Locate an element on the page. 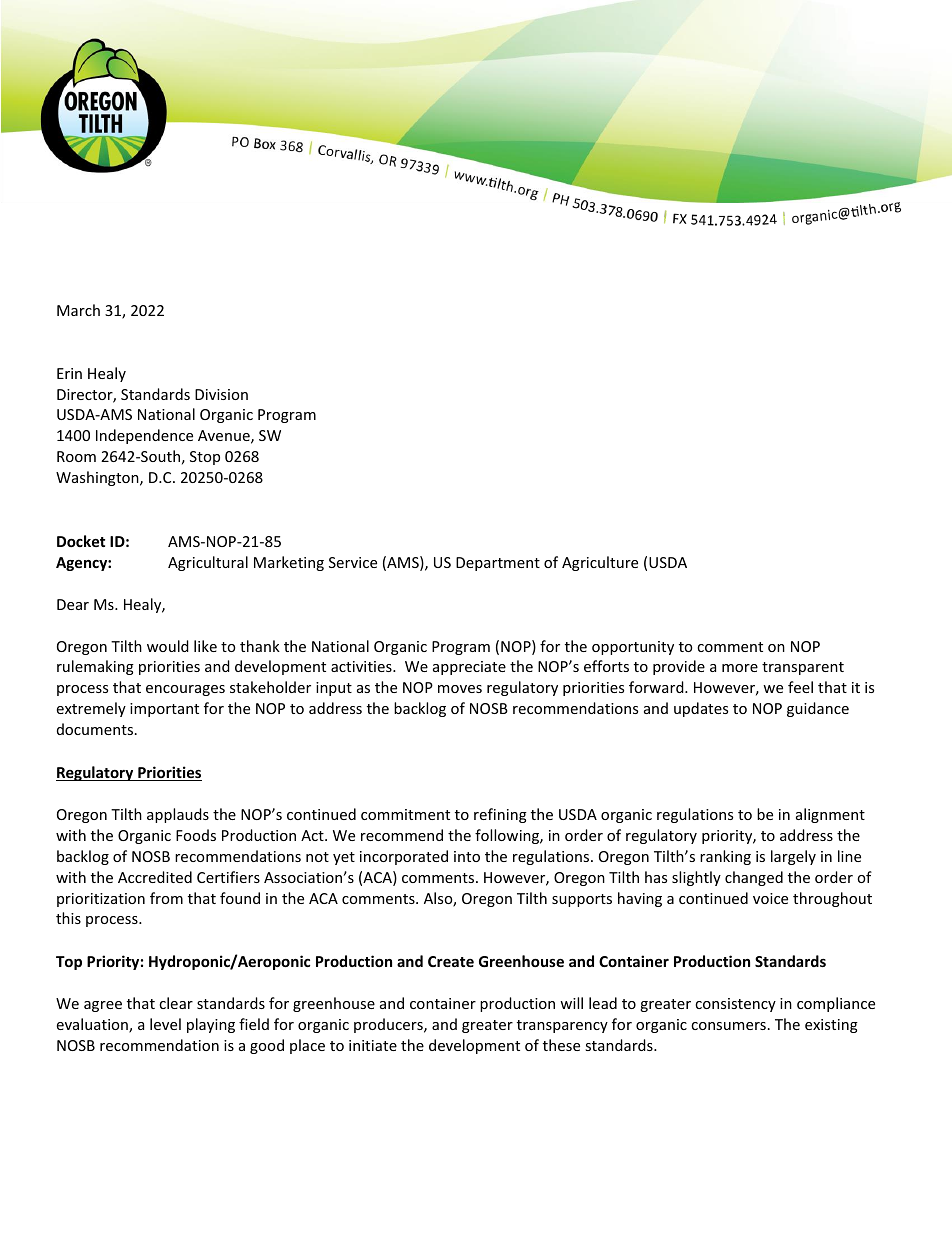 This page has width=952, height=1233. Division is located at coordinates (221, 394).
